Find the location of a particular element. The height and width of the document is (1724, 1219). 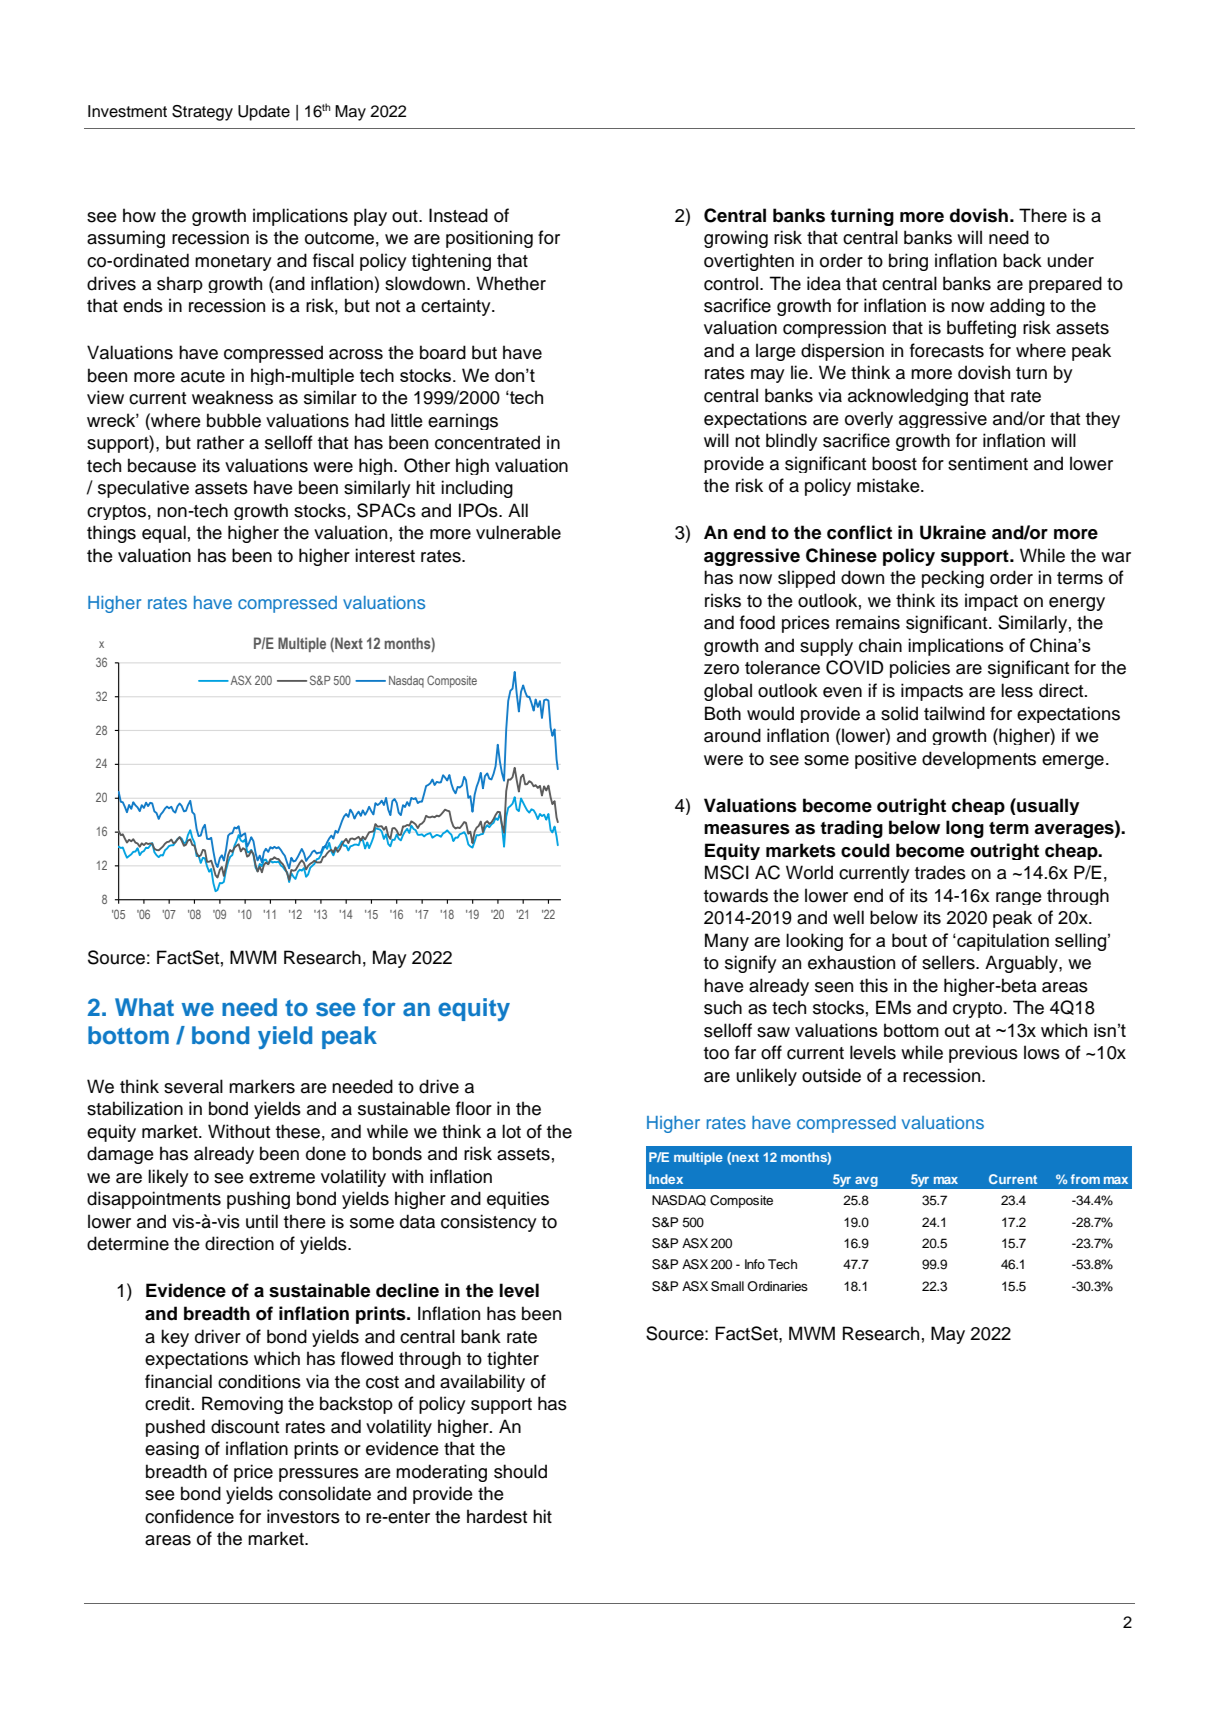

long is located at coordinates (965, 829).
